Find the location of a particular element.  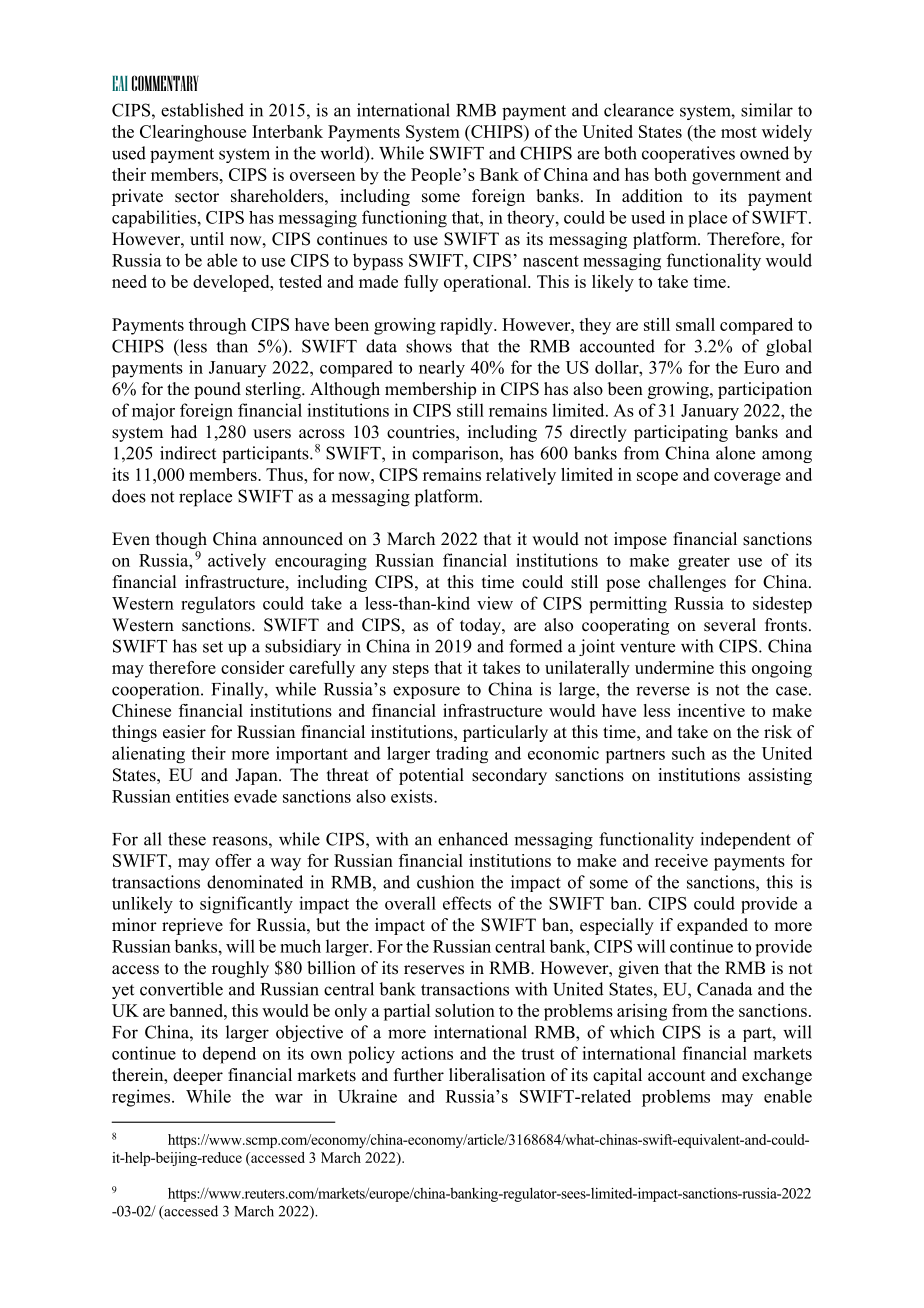

small is located at coordinates (695, 324).
